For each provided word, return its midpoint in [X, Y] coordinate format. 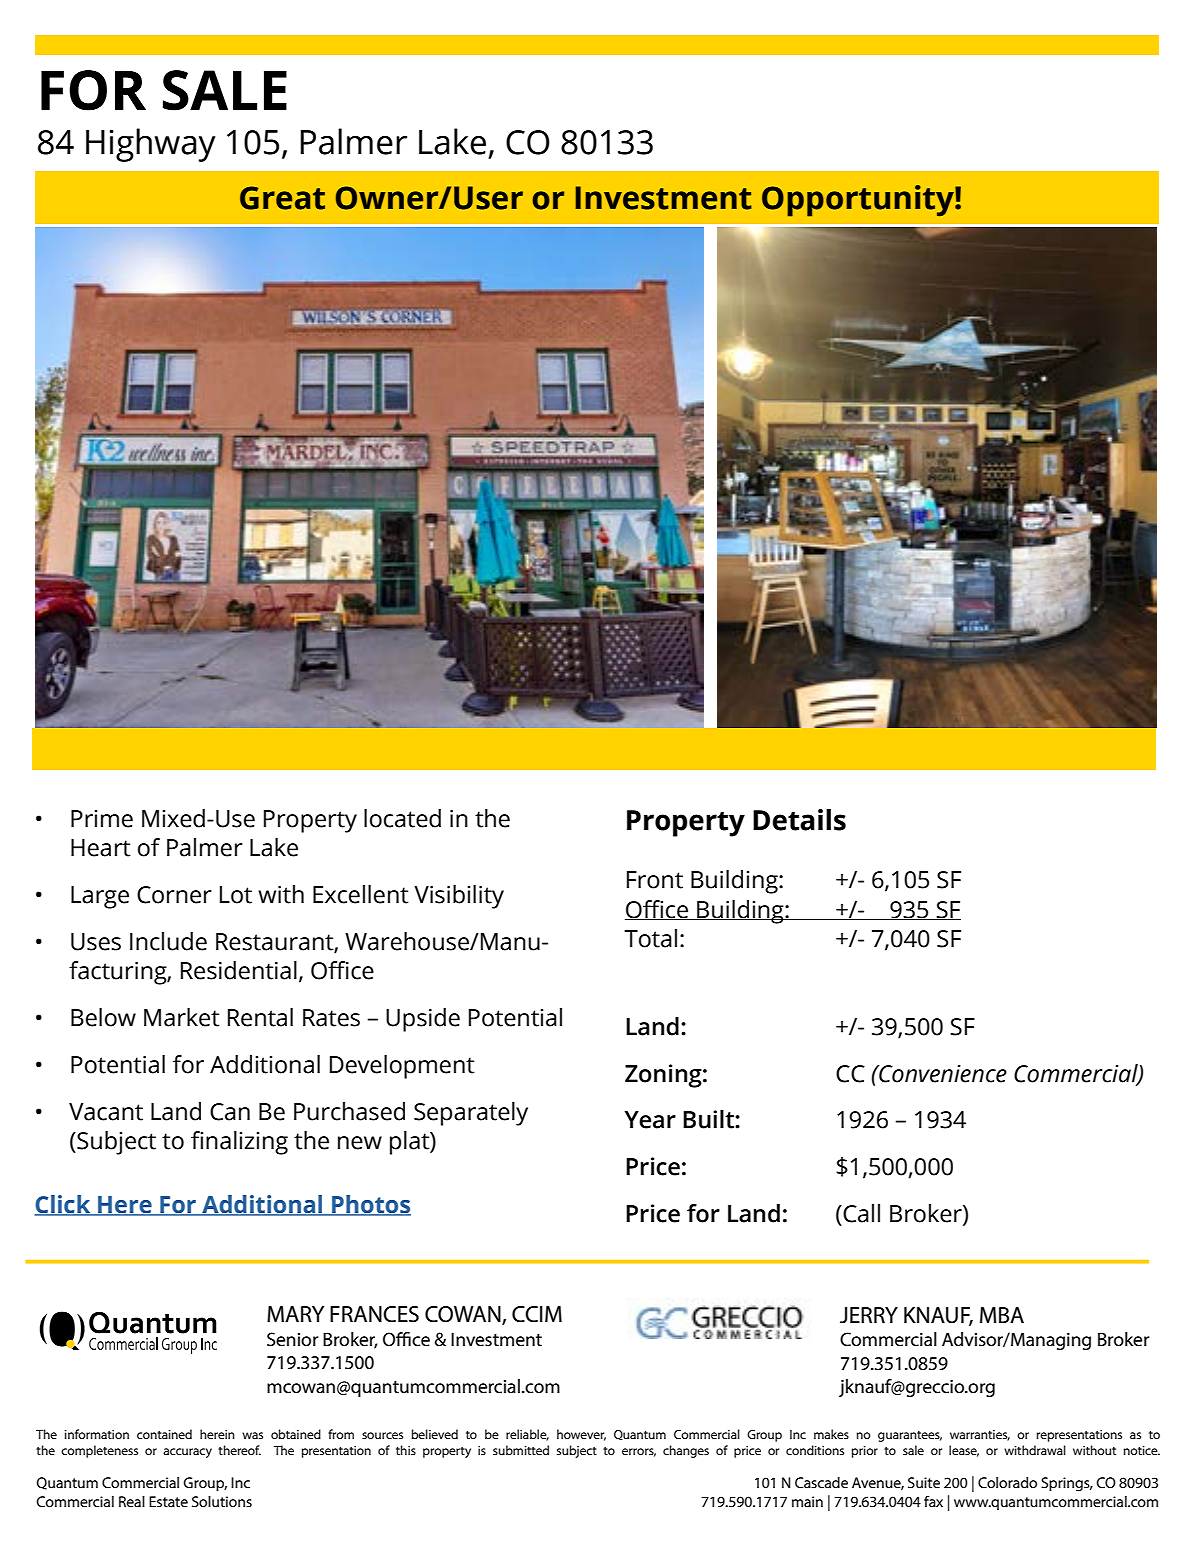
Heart [101, 848]
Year [650, 1120]
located [402, 818]
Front [655, 880]
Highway [151, 145]
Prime [102, 819]
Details [799, 820]
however [581, 1435]
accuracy [187, 1453]
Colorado [1007, 1482]
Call [860, 1213]
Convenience [942, 1074]
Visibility [459, 897]
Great [282, 198]
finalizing [239, 1143]
